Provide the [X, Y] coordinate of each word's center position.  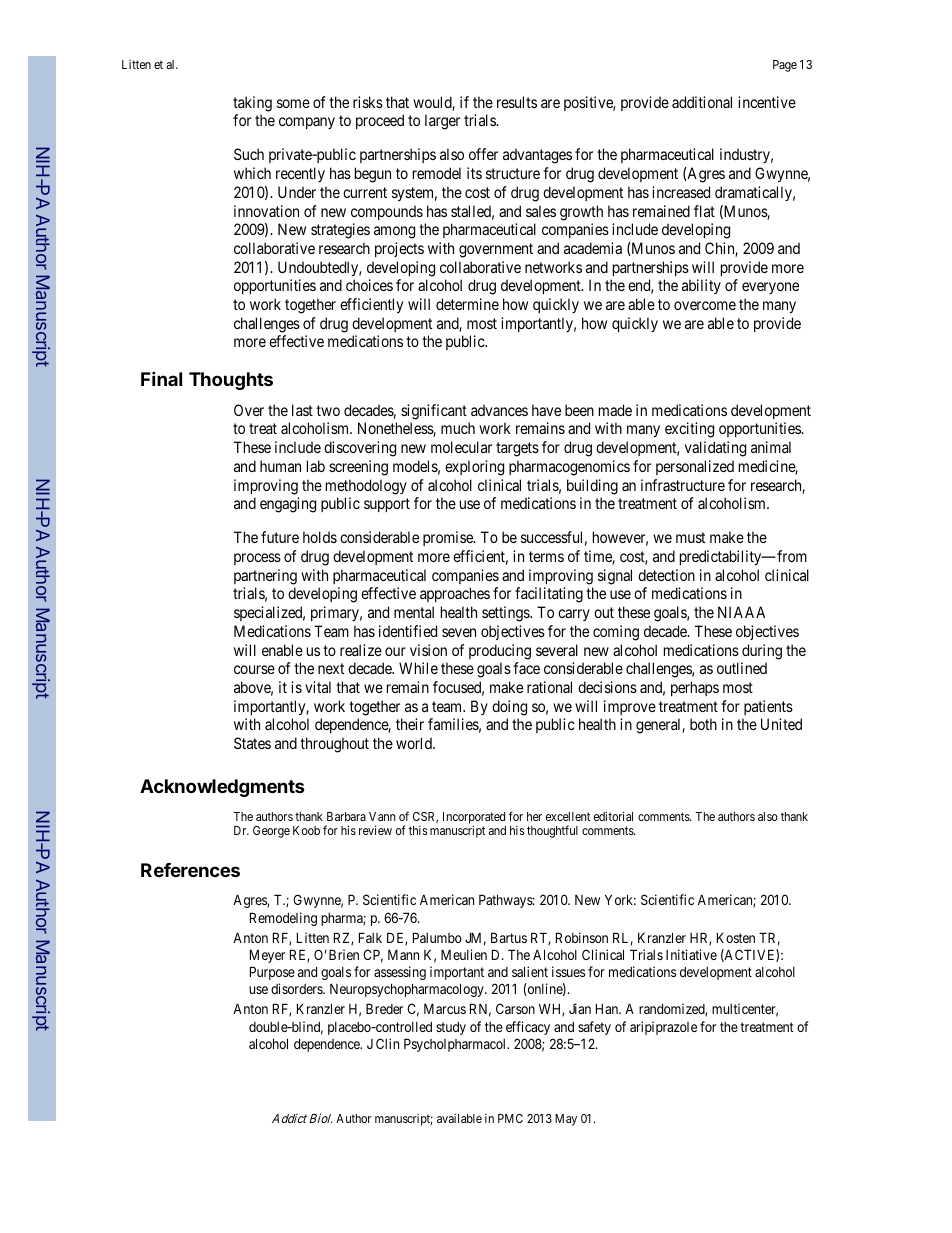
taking [252, 104]
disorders [297, 988]
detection [666, 575]
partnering [265, 577]
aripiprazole [663, 1028]
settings [506, 614]
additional [702, 102]
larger [442, 122]
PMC [510, 1118]
